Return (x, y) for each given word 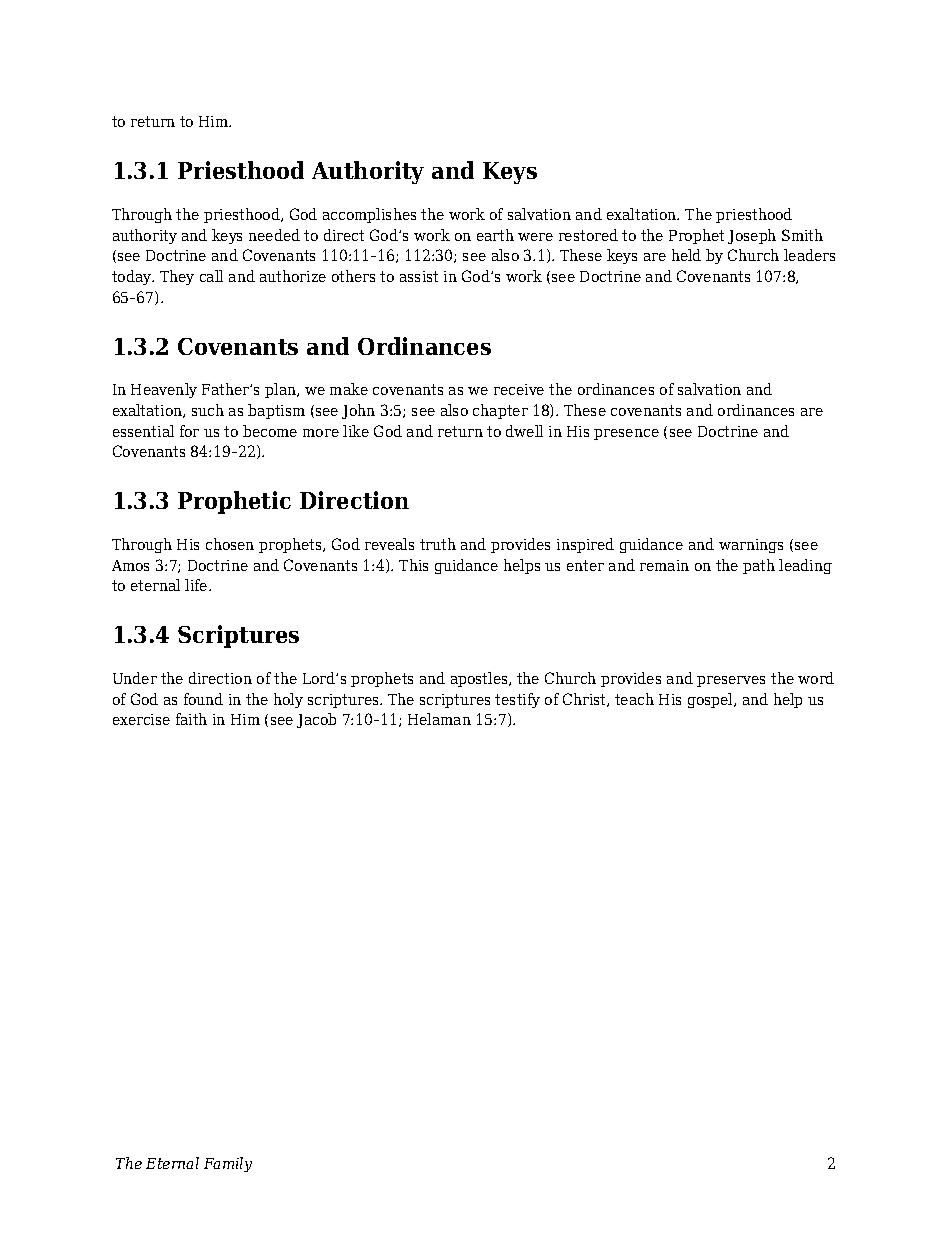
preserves (731, 681)
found (203, 699)
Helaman (439, 719)
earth (495, 235)
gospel (711, 700)
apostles (480, 679)
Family (228, 1164)
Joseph (752, 236)
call (211, 276)
